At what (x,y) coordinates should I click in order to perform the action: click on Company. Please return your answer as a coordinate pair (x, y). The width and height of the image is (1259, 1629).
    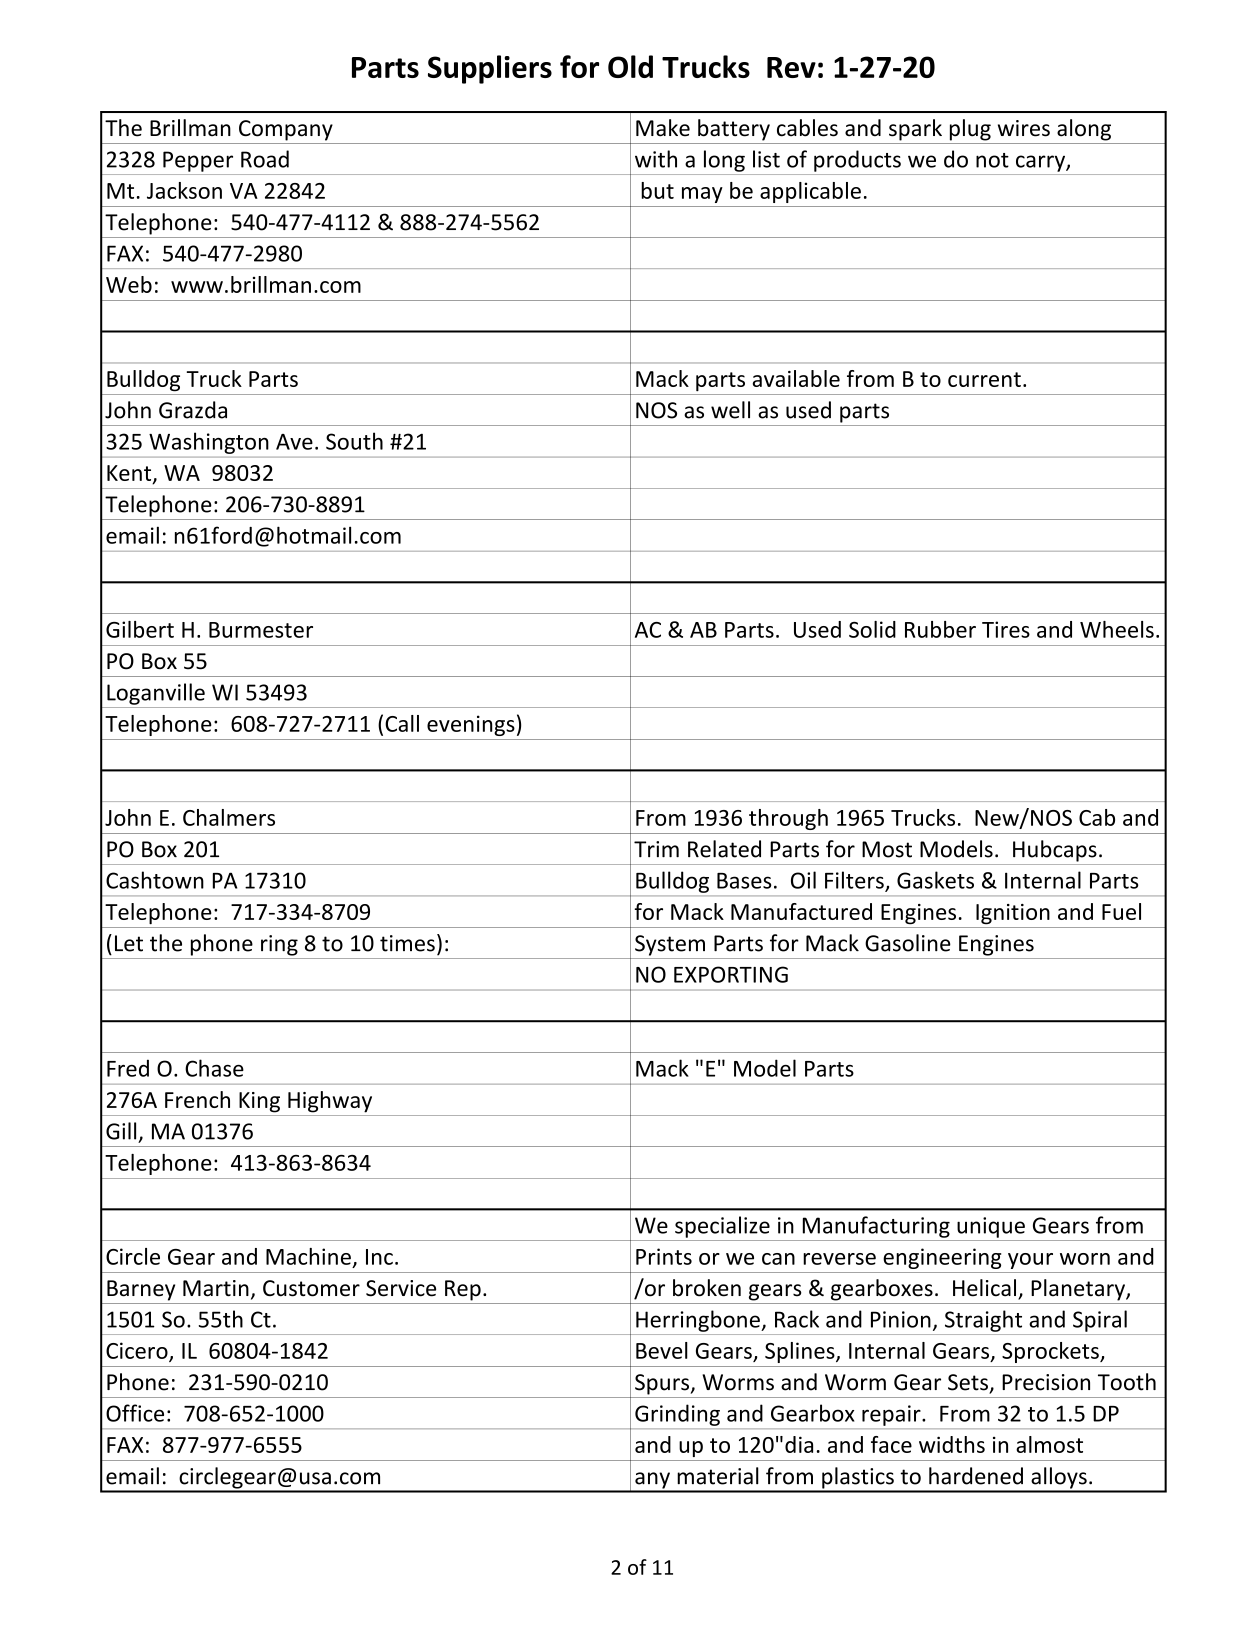
    Looking at the image, I should click on (286, 130).
